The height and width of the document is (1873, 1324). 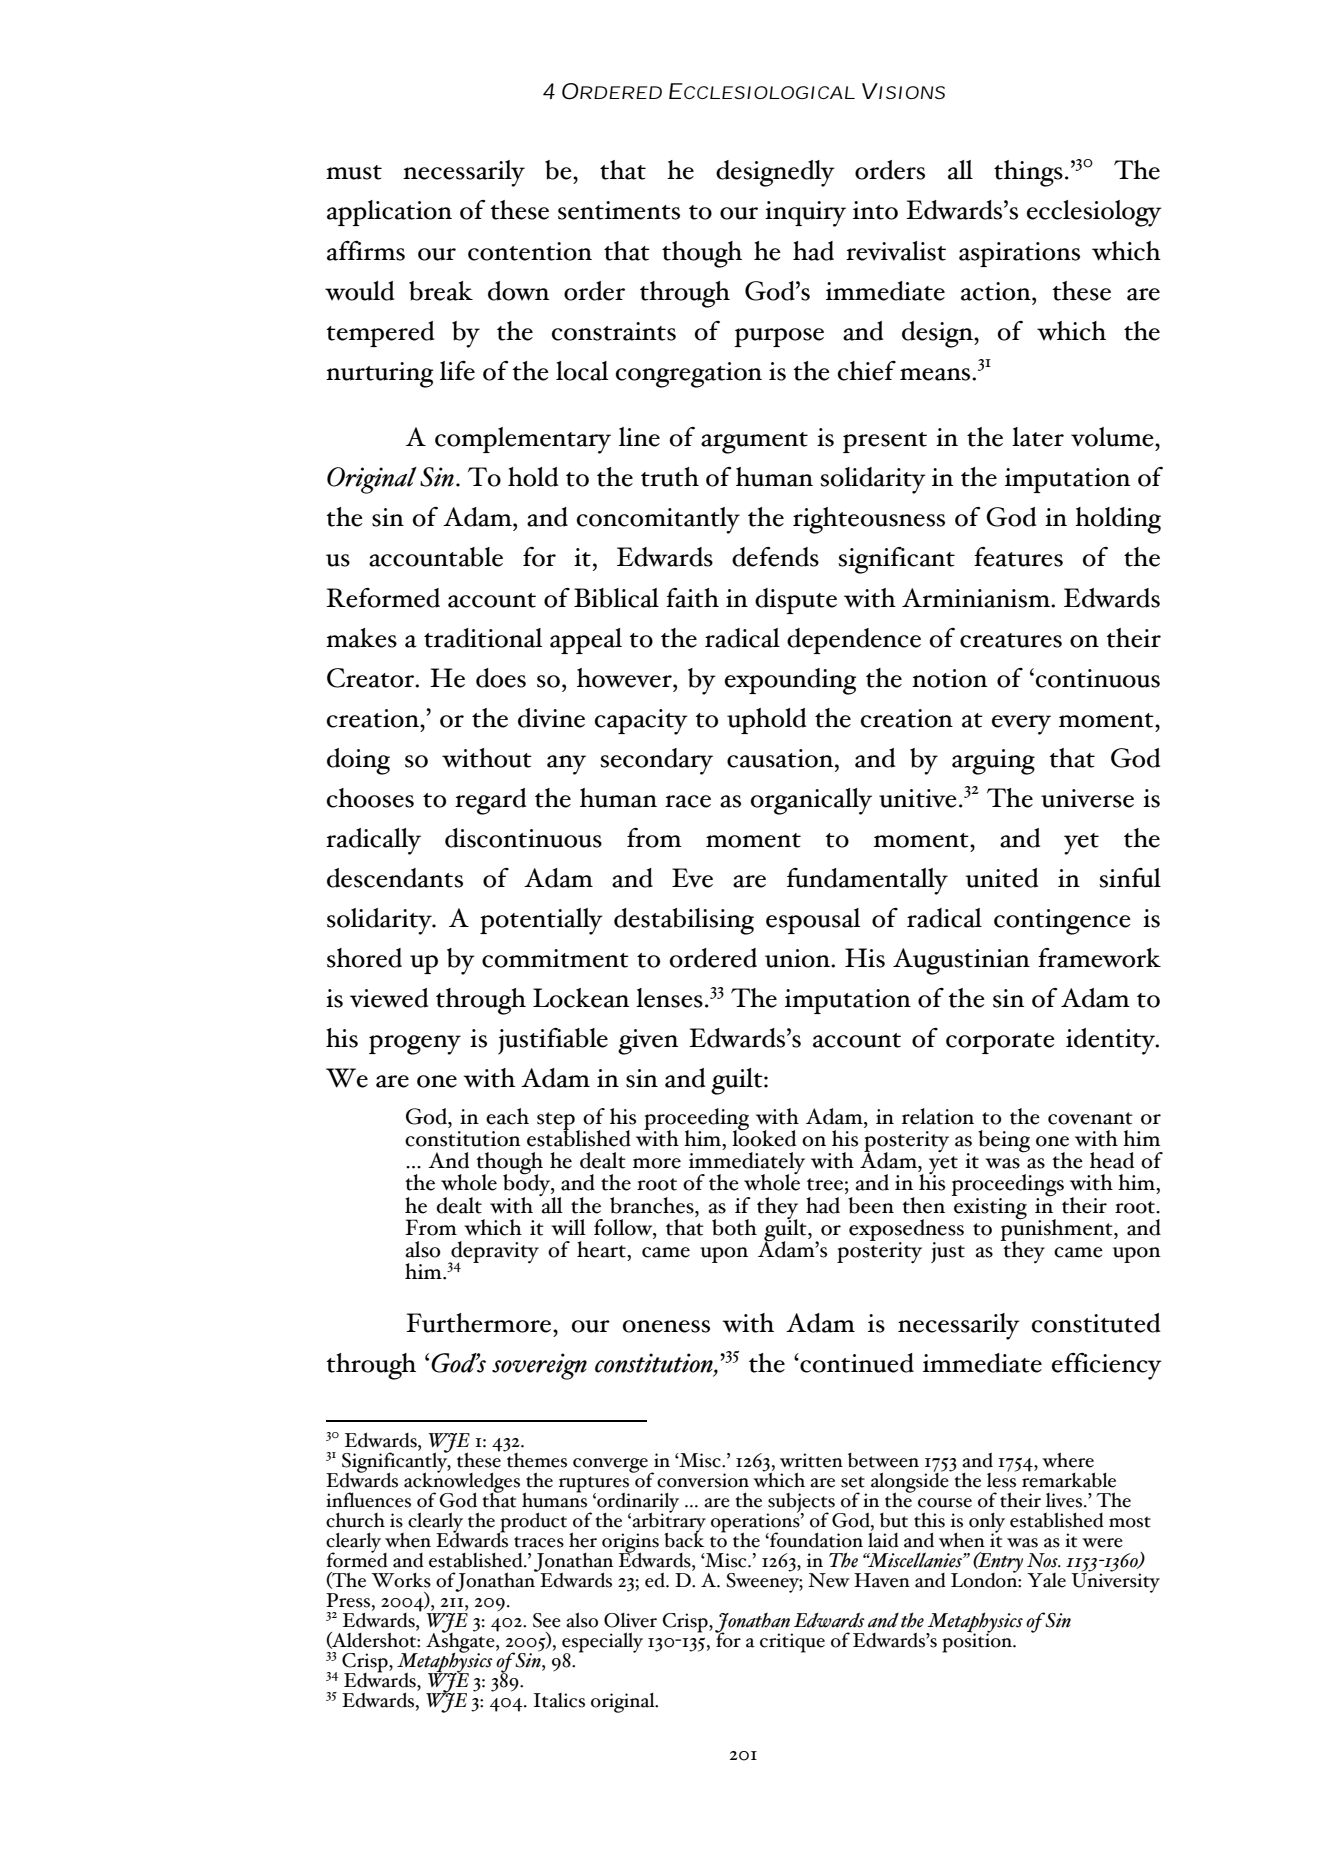 What do you see at coordinates (1099, 958) in the document?
I see `framework` at bounding box center [1099, 958].
